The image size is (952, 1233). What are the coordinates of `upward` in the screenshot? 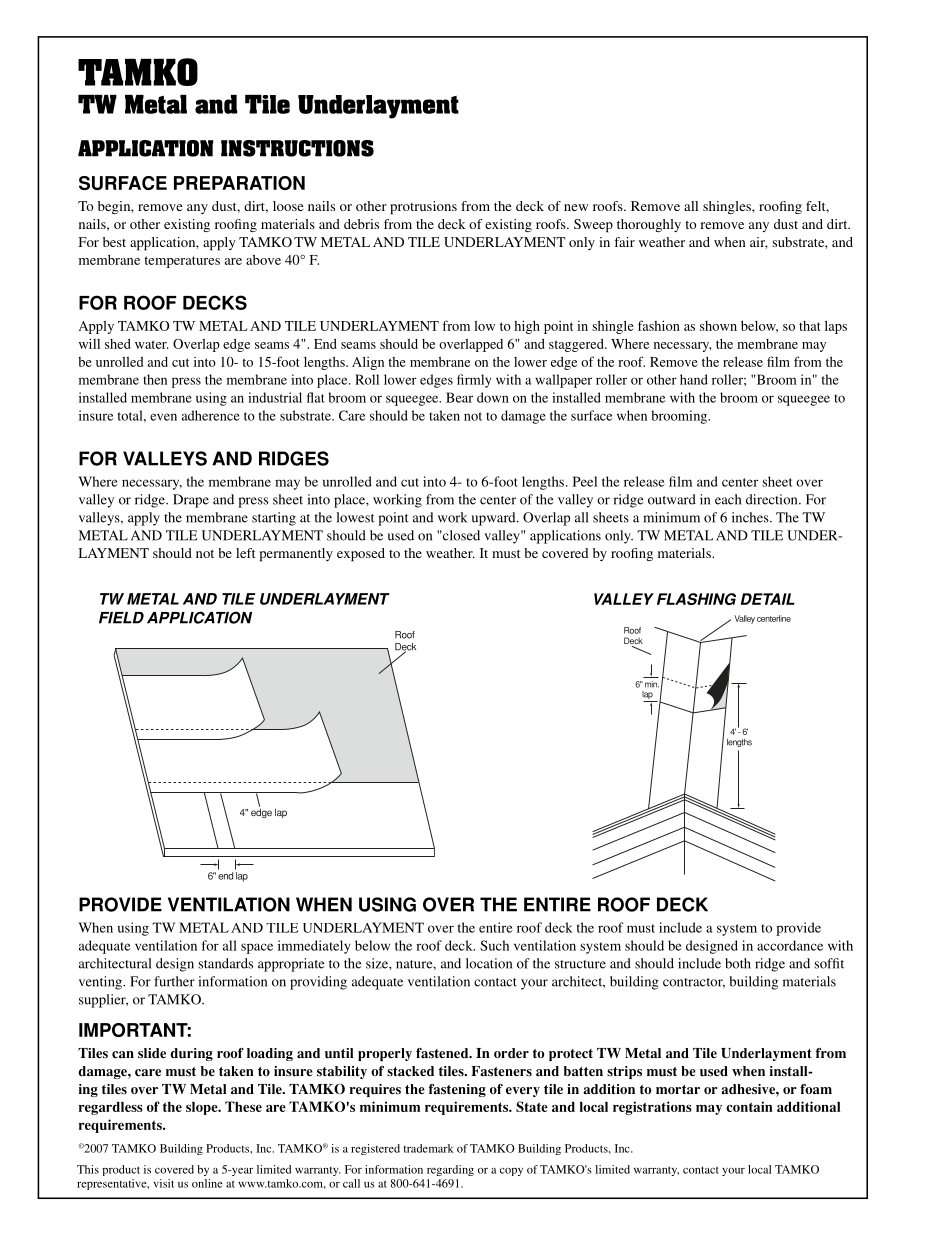 It's located at (495, 519).
